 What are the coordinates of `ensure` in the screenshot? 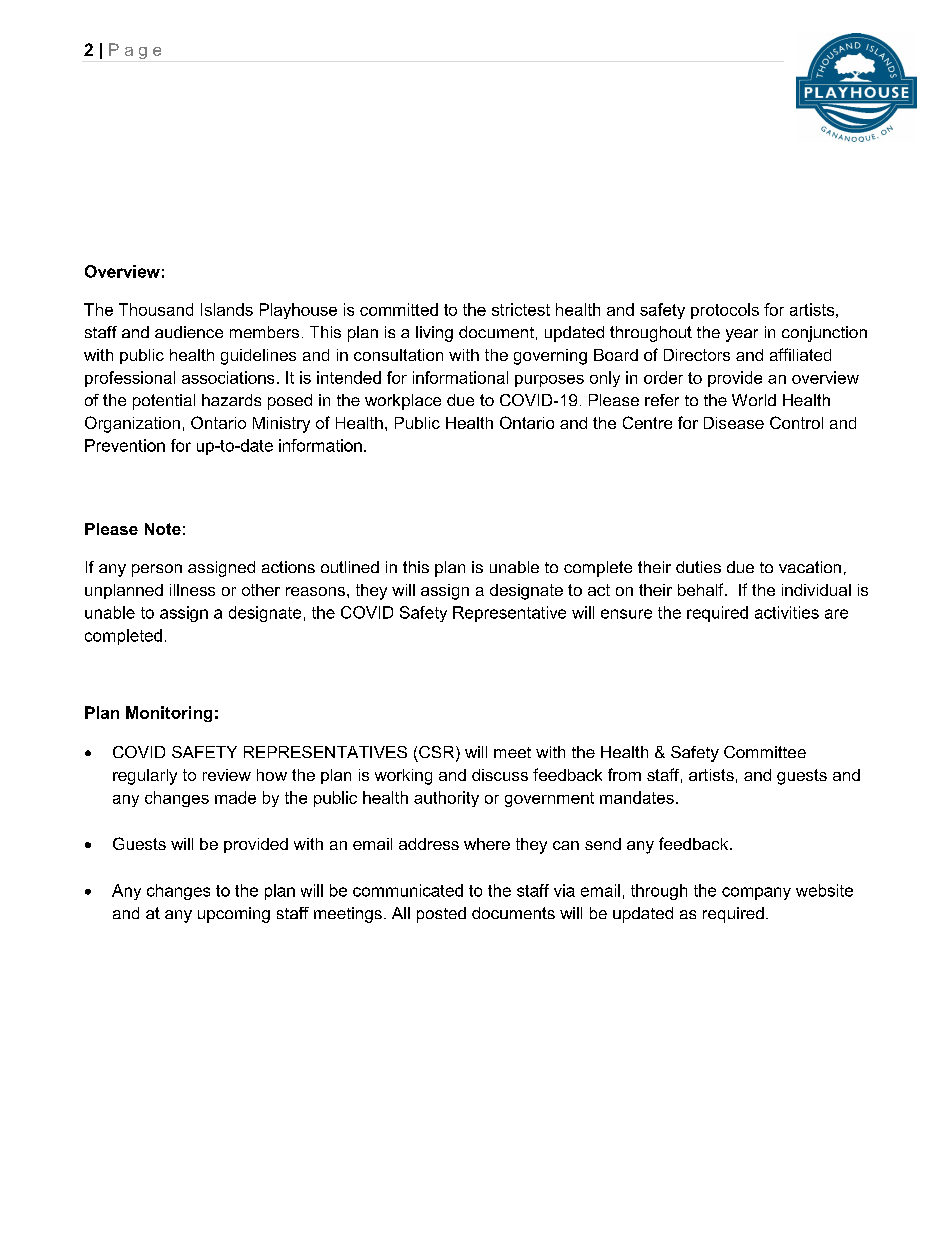 It's located at (626, 614).
